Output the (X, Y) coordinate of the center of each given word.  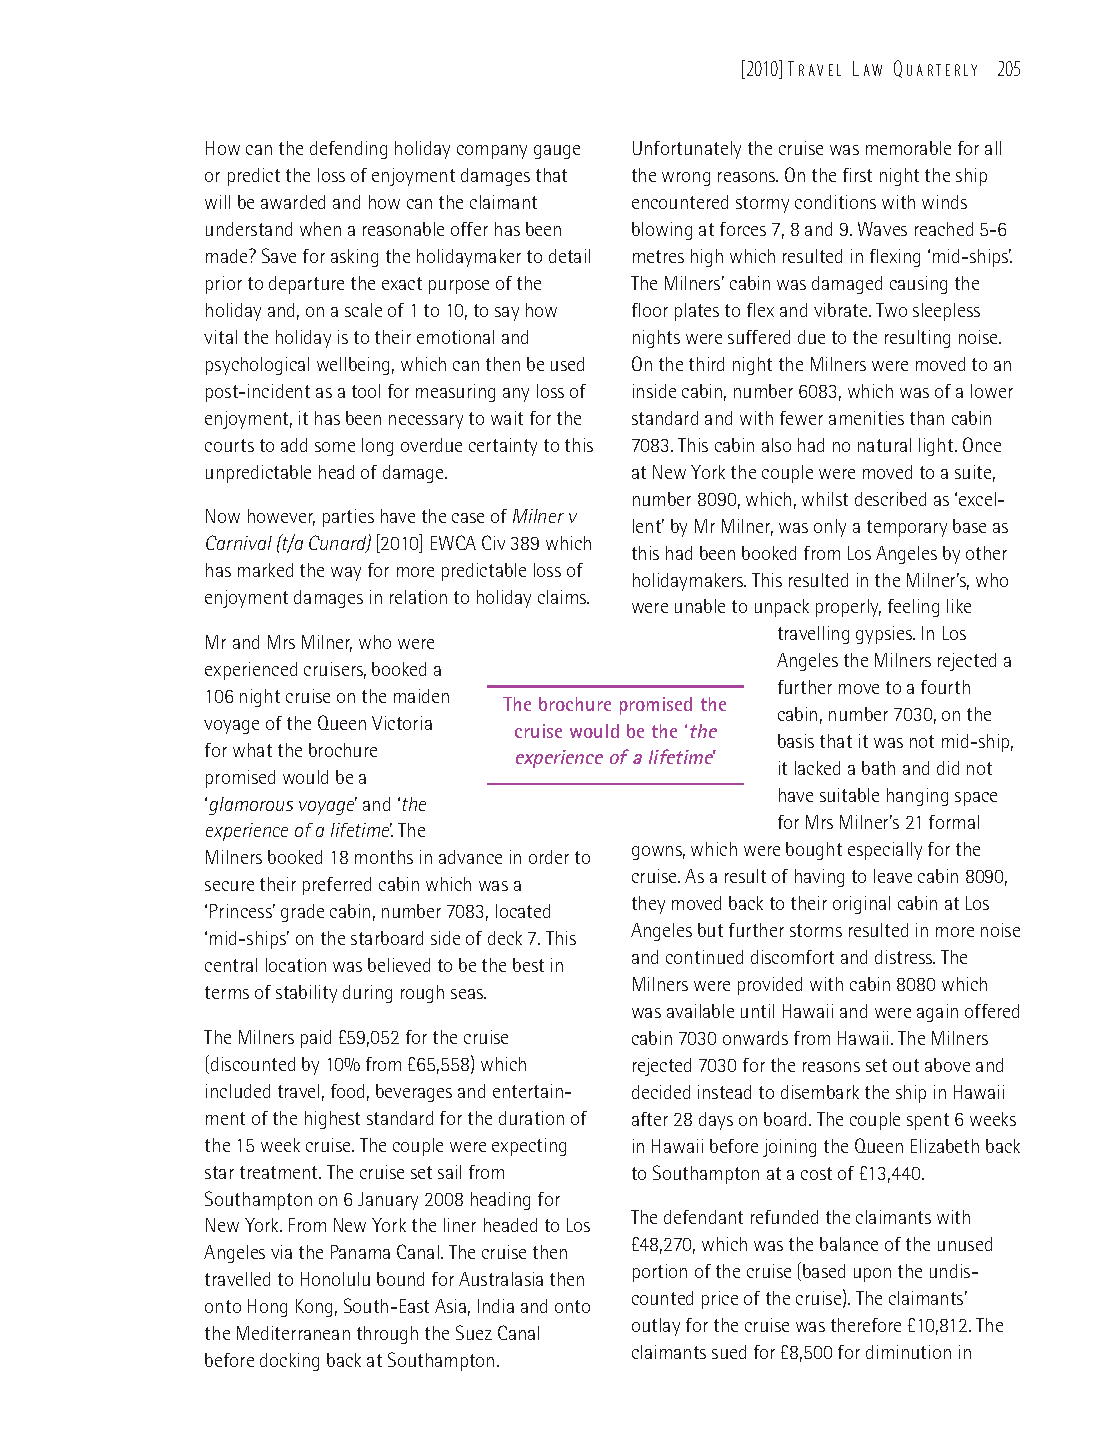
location (296, 965)
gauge (557, 152)
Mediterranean (293, 1333)
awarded (293, 202)
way (346, 574)
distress (905, 957)
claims (563, 597)
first (857, 175)
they (648, 905)
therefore (866, 1325)
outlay (656, 1327)
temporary (907, 528)
